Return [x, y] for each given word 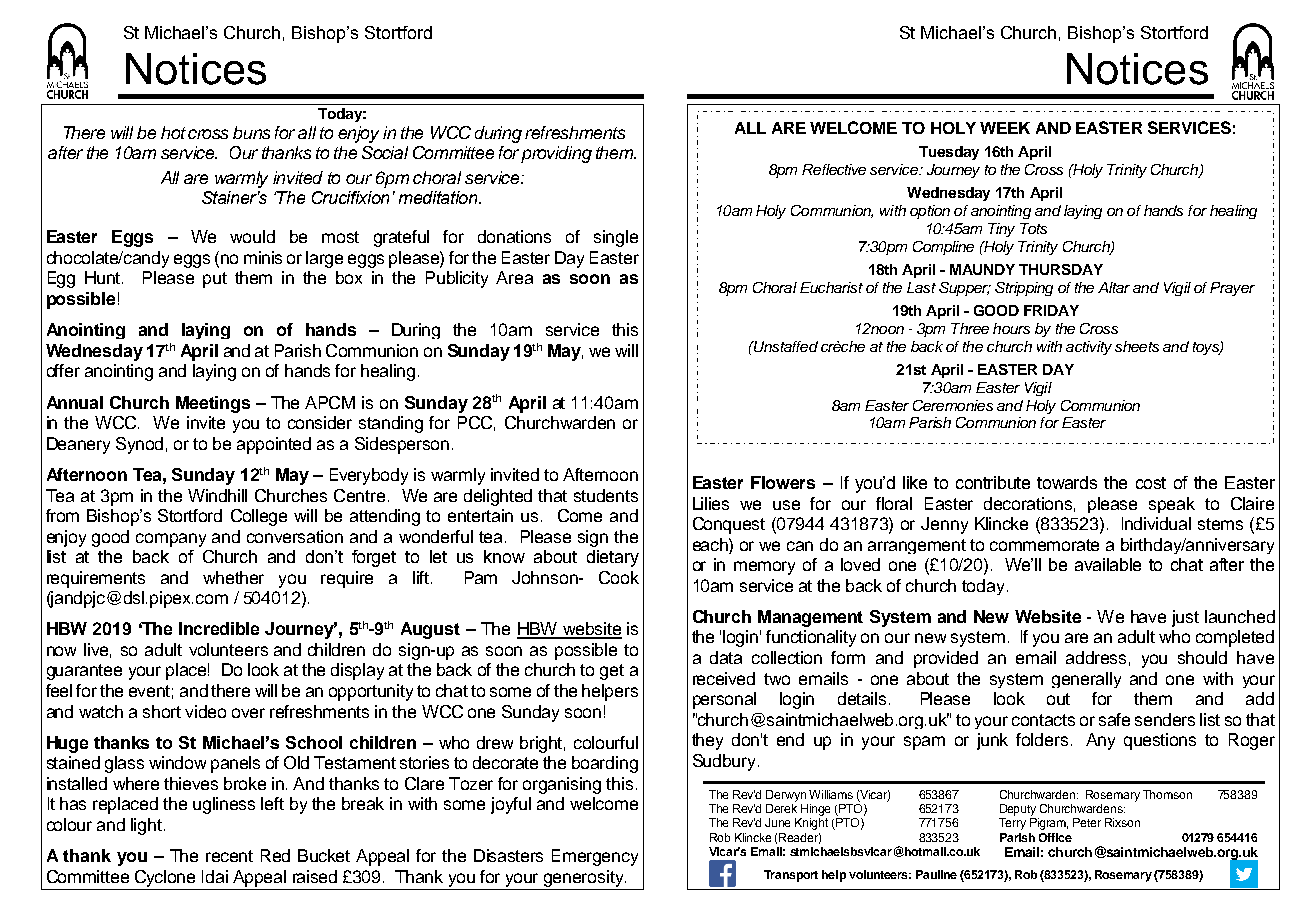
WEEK [1005, 128]
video [205, 711]
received [724, 678]
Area [514, 277]
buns [251, 132]
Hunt [104, 277]
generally [1086, 680]
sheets [1137, 346]
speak [1172, 505]
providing [556, 154]
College [259, 517]
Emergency [595, 857]
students [606, 495]
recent [229, 856]
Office [1055, 837]
